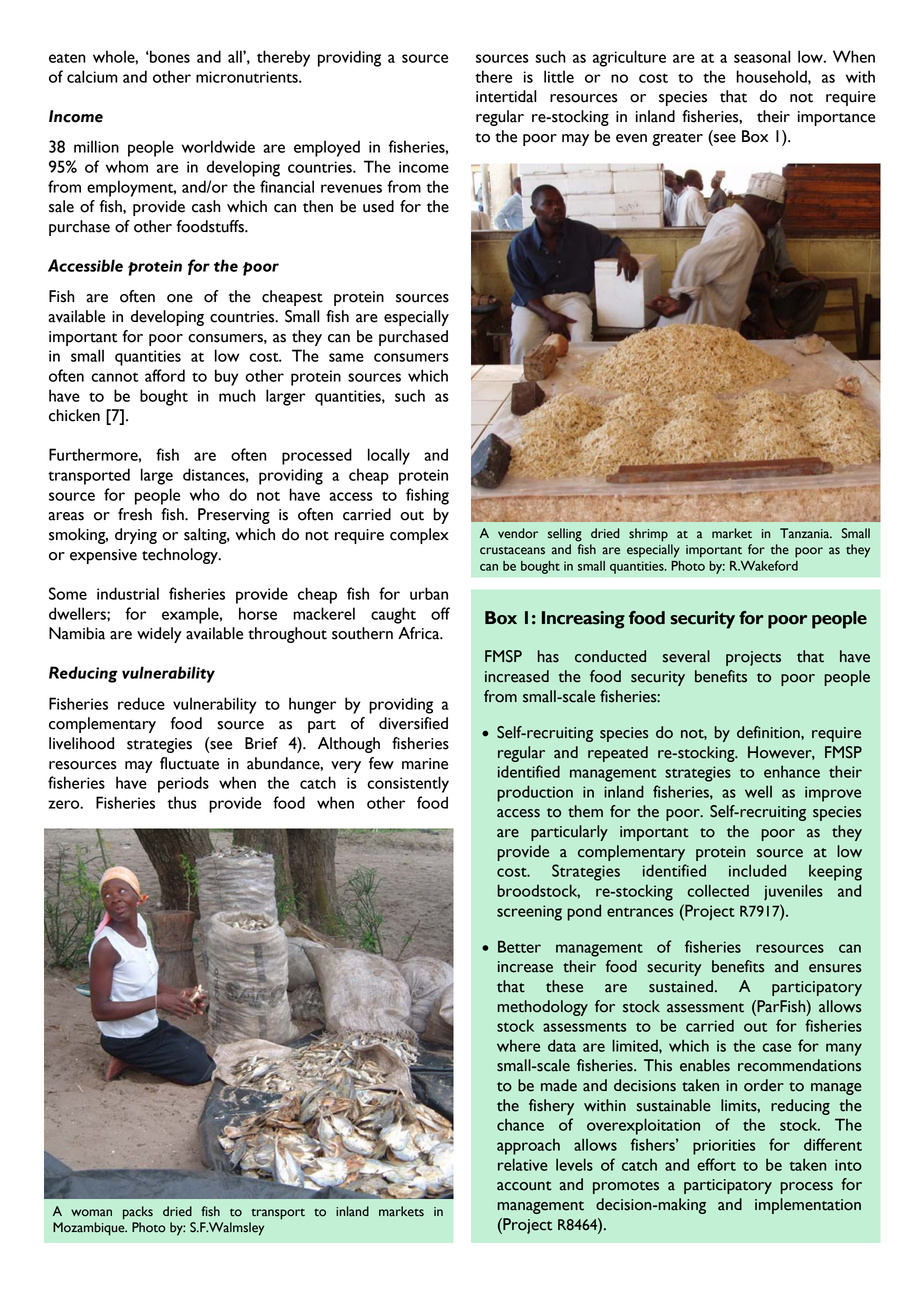  Describe the element at coordinates (182, 802) in the screenshot. I see `thus` at that location.
